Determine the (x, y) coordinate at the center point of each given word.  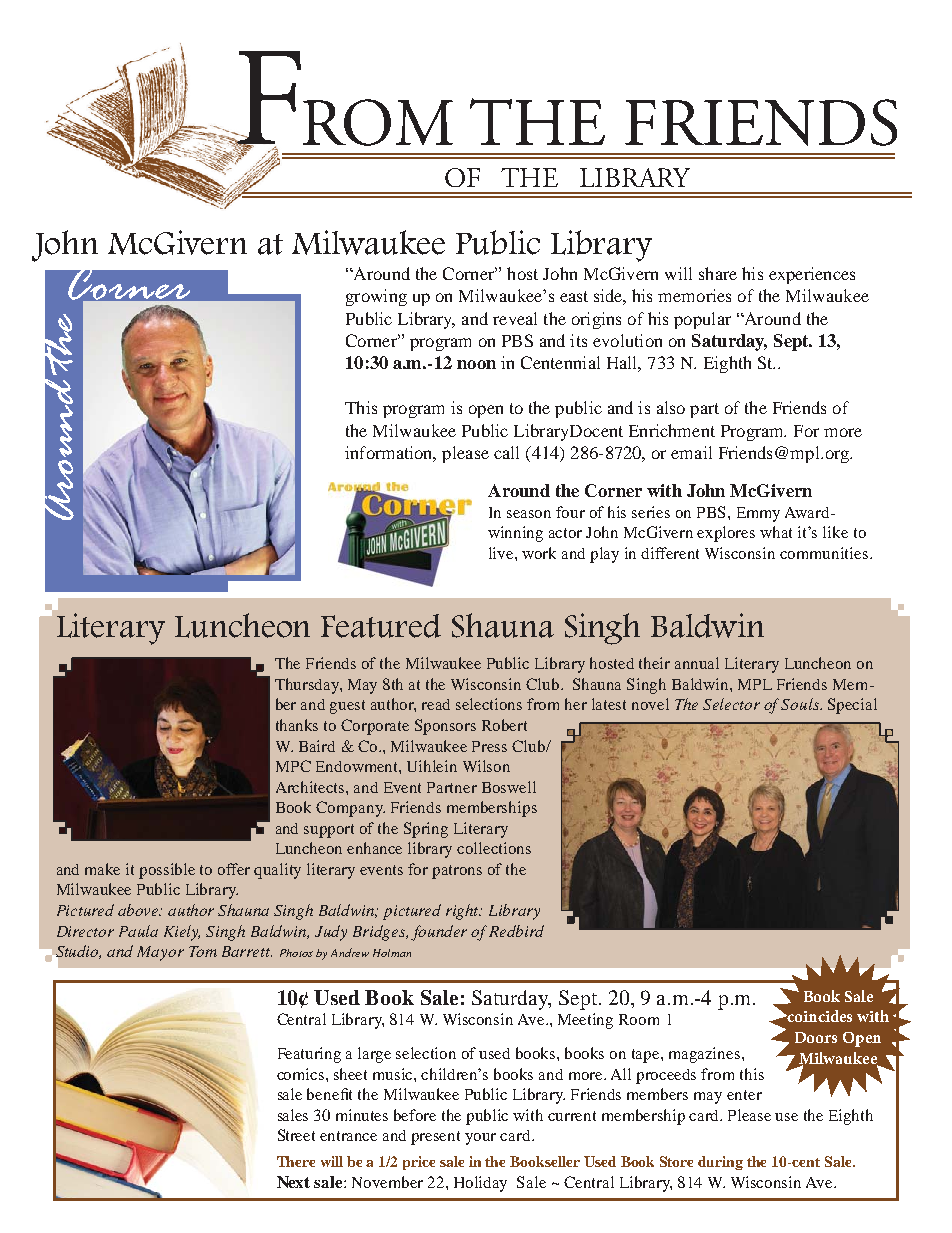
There (296, 1161)
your (480, 1139)
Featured (381, 626)
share (718, 273)
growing (376, 297)
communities (825, 553)
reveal (515, 318)
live (502, 553)
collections (494, 848)
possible (167, 871)
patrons (457, 872)
